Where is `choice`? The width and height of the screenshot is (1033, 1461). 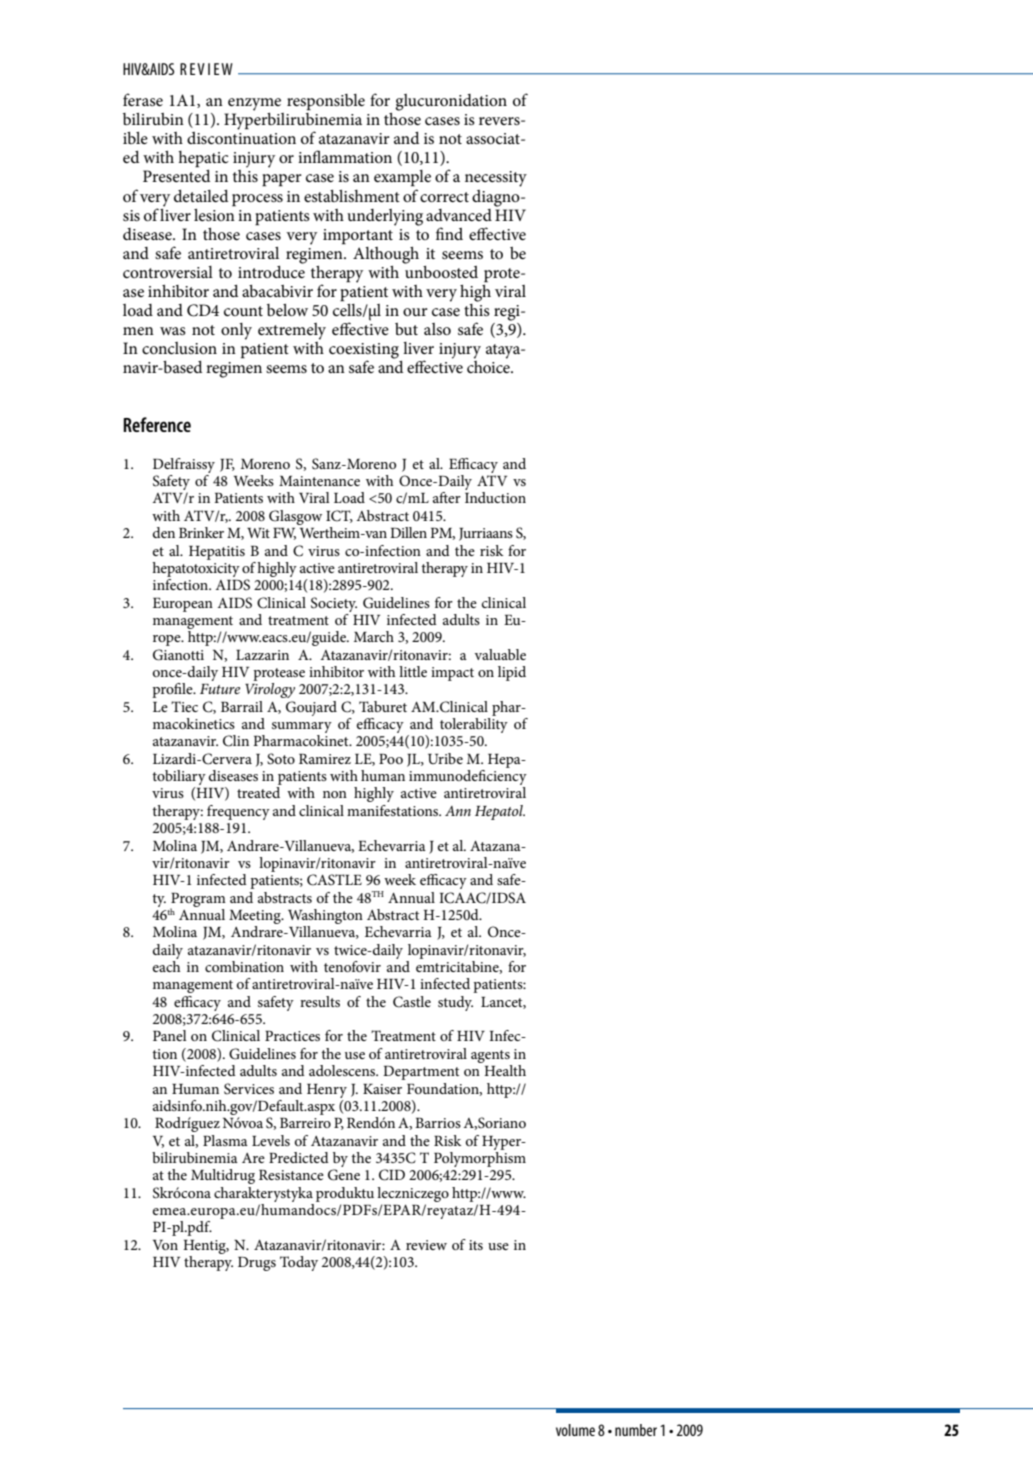 choice is located at coordinates (489, 367).
